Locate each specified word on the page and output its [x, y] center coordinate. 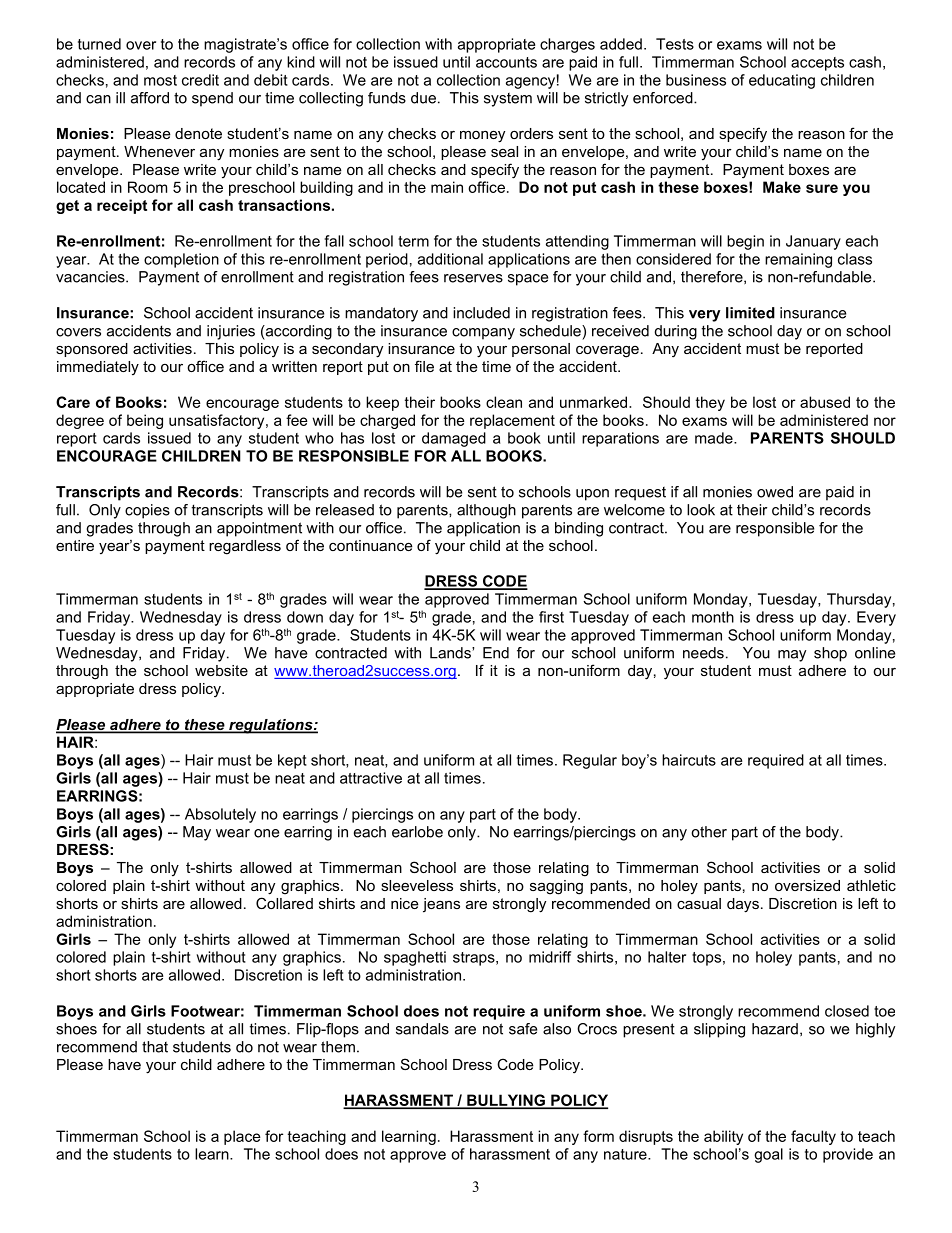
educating [782, 81]
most [160, 80]
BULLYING [506, 1101]
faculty [813, 1137]
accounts [506, 62]
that [155, 1047]
